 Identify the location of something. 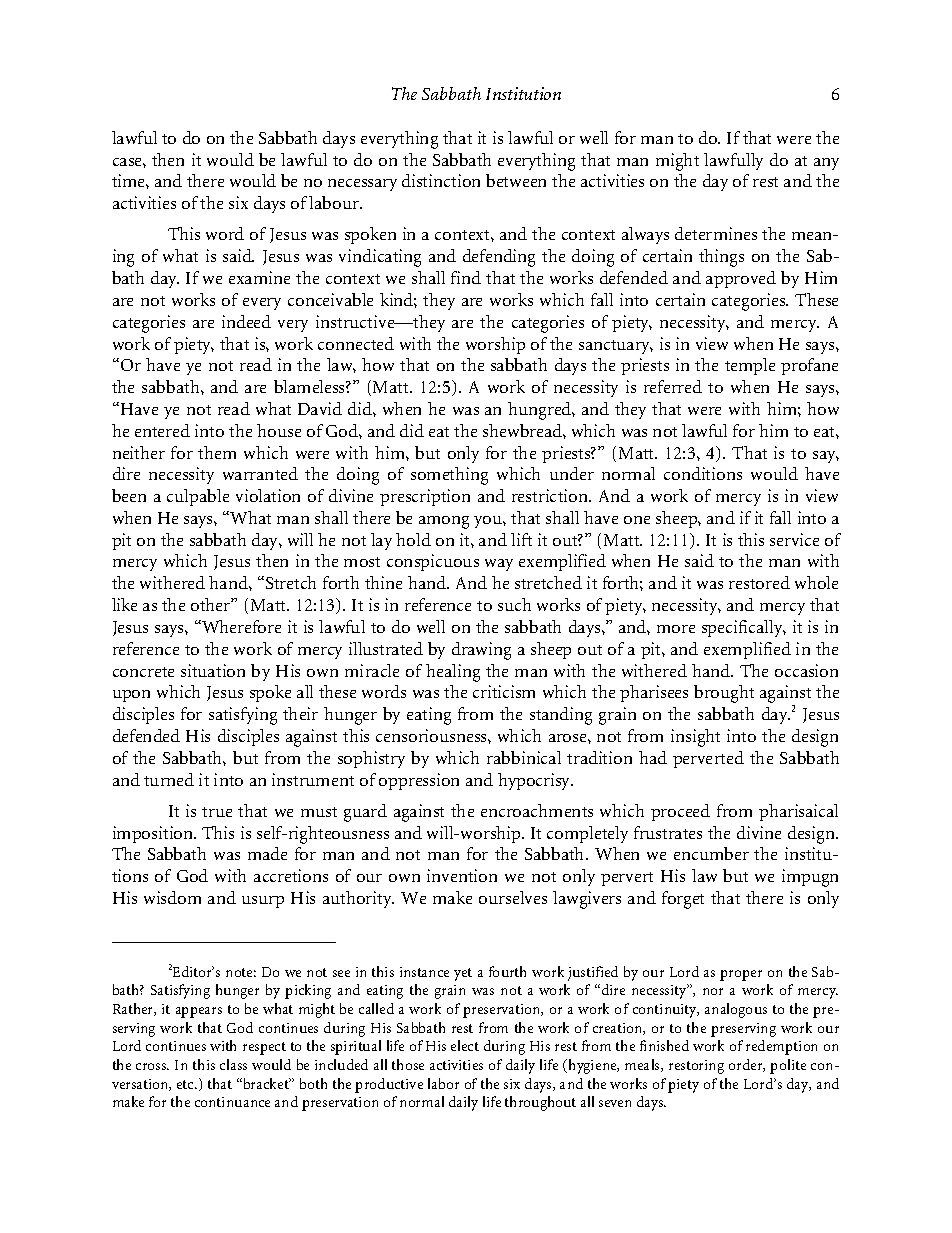
(449, 476).
